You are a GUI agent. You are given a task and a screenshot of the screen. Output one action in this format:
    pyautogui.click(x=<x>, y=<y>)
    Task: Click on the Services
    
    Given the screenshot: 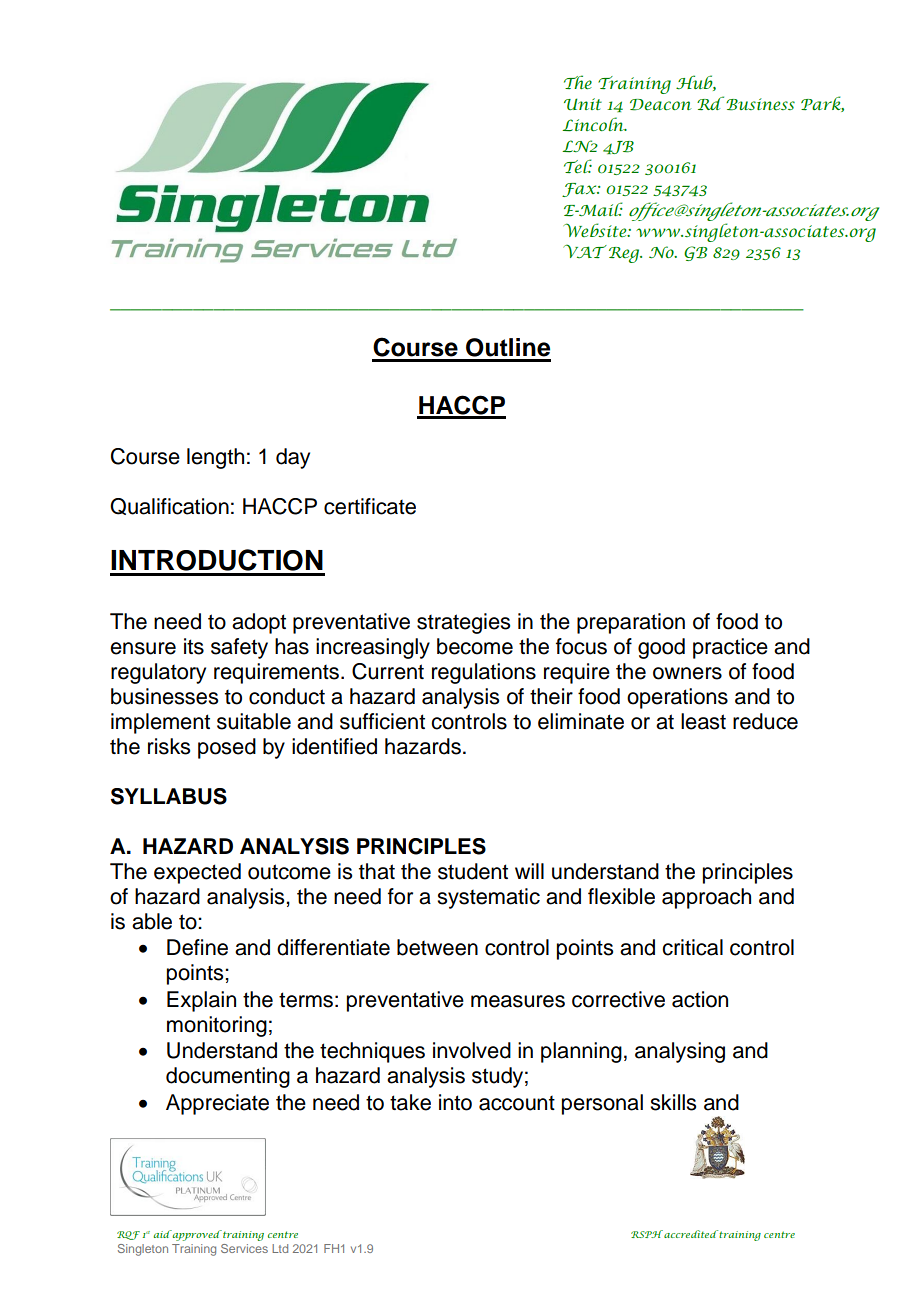 What is the action you would take?
    pyautogui.click(x=244, y=1248)
